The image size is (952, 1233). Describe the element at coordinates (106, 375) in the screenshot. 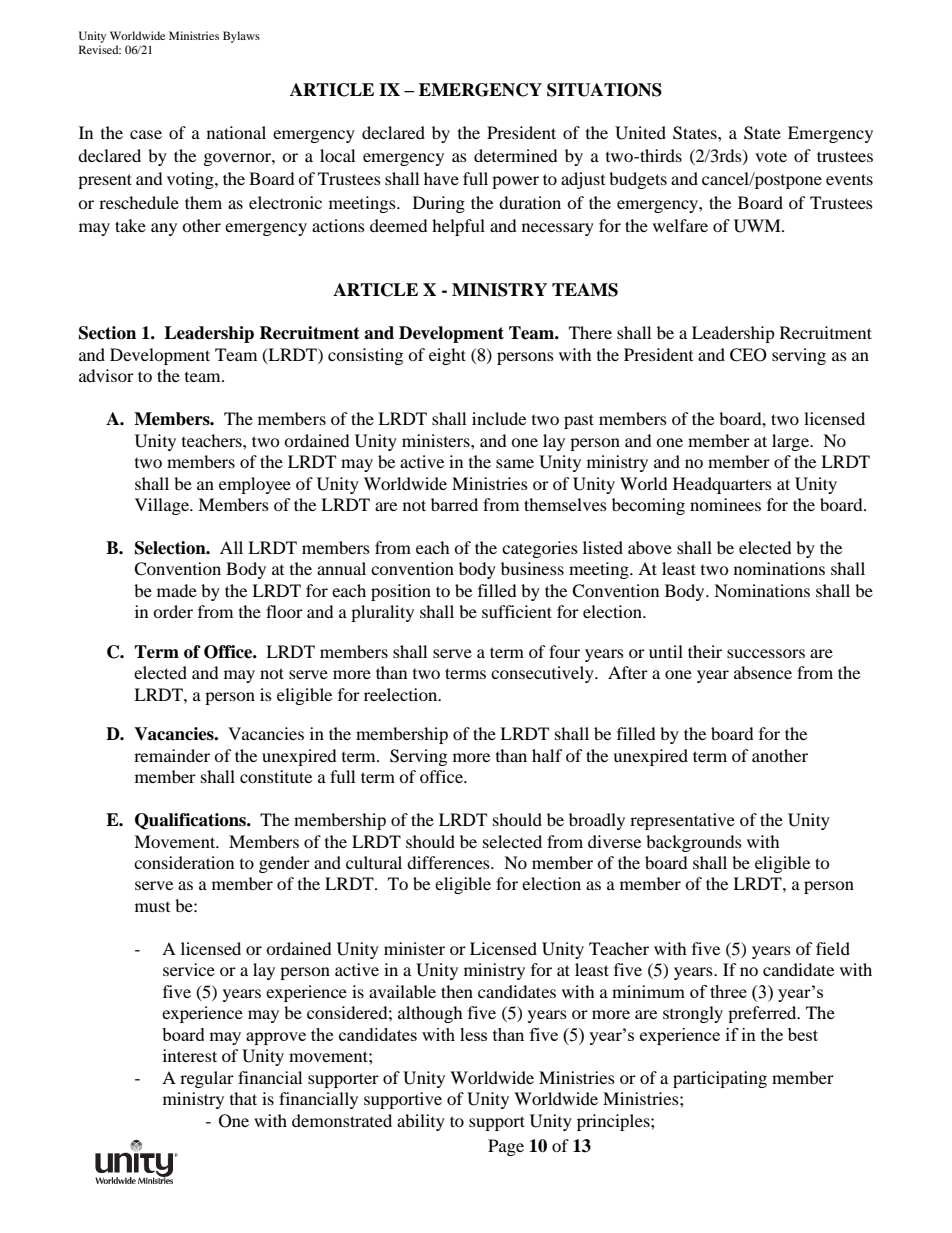

I see `advisor` at that location.
